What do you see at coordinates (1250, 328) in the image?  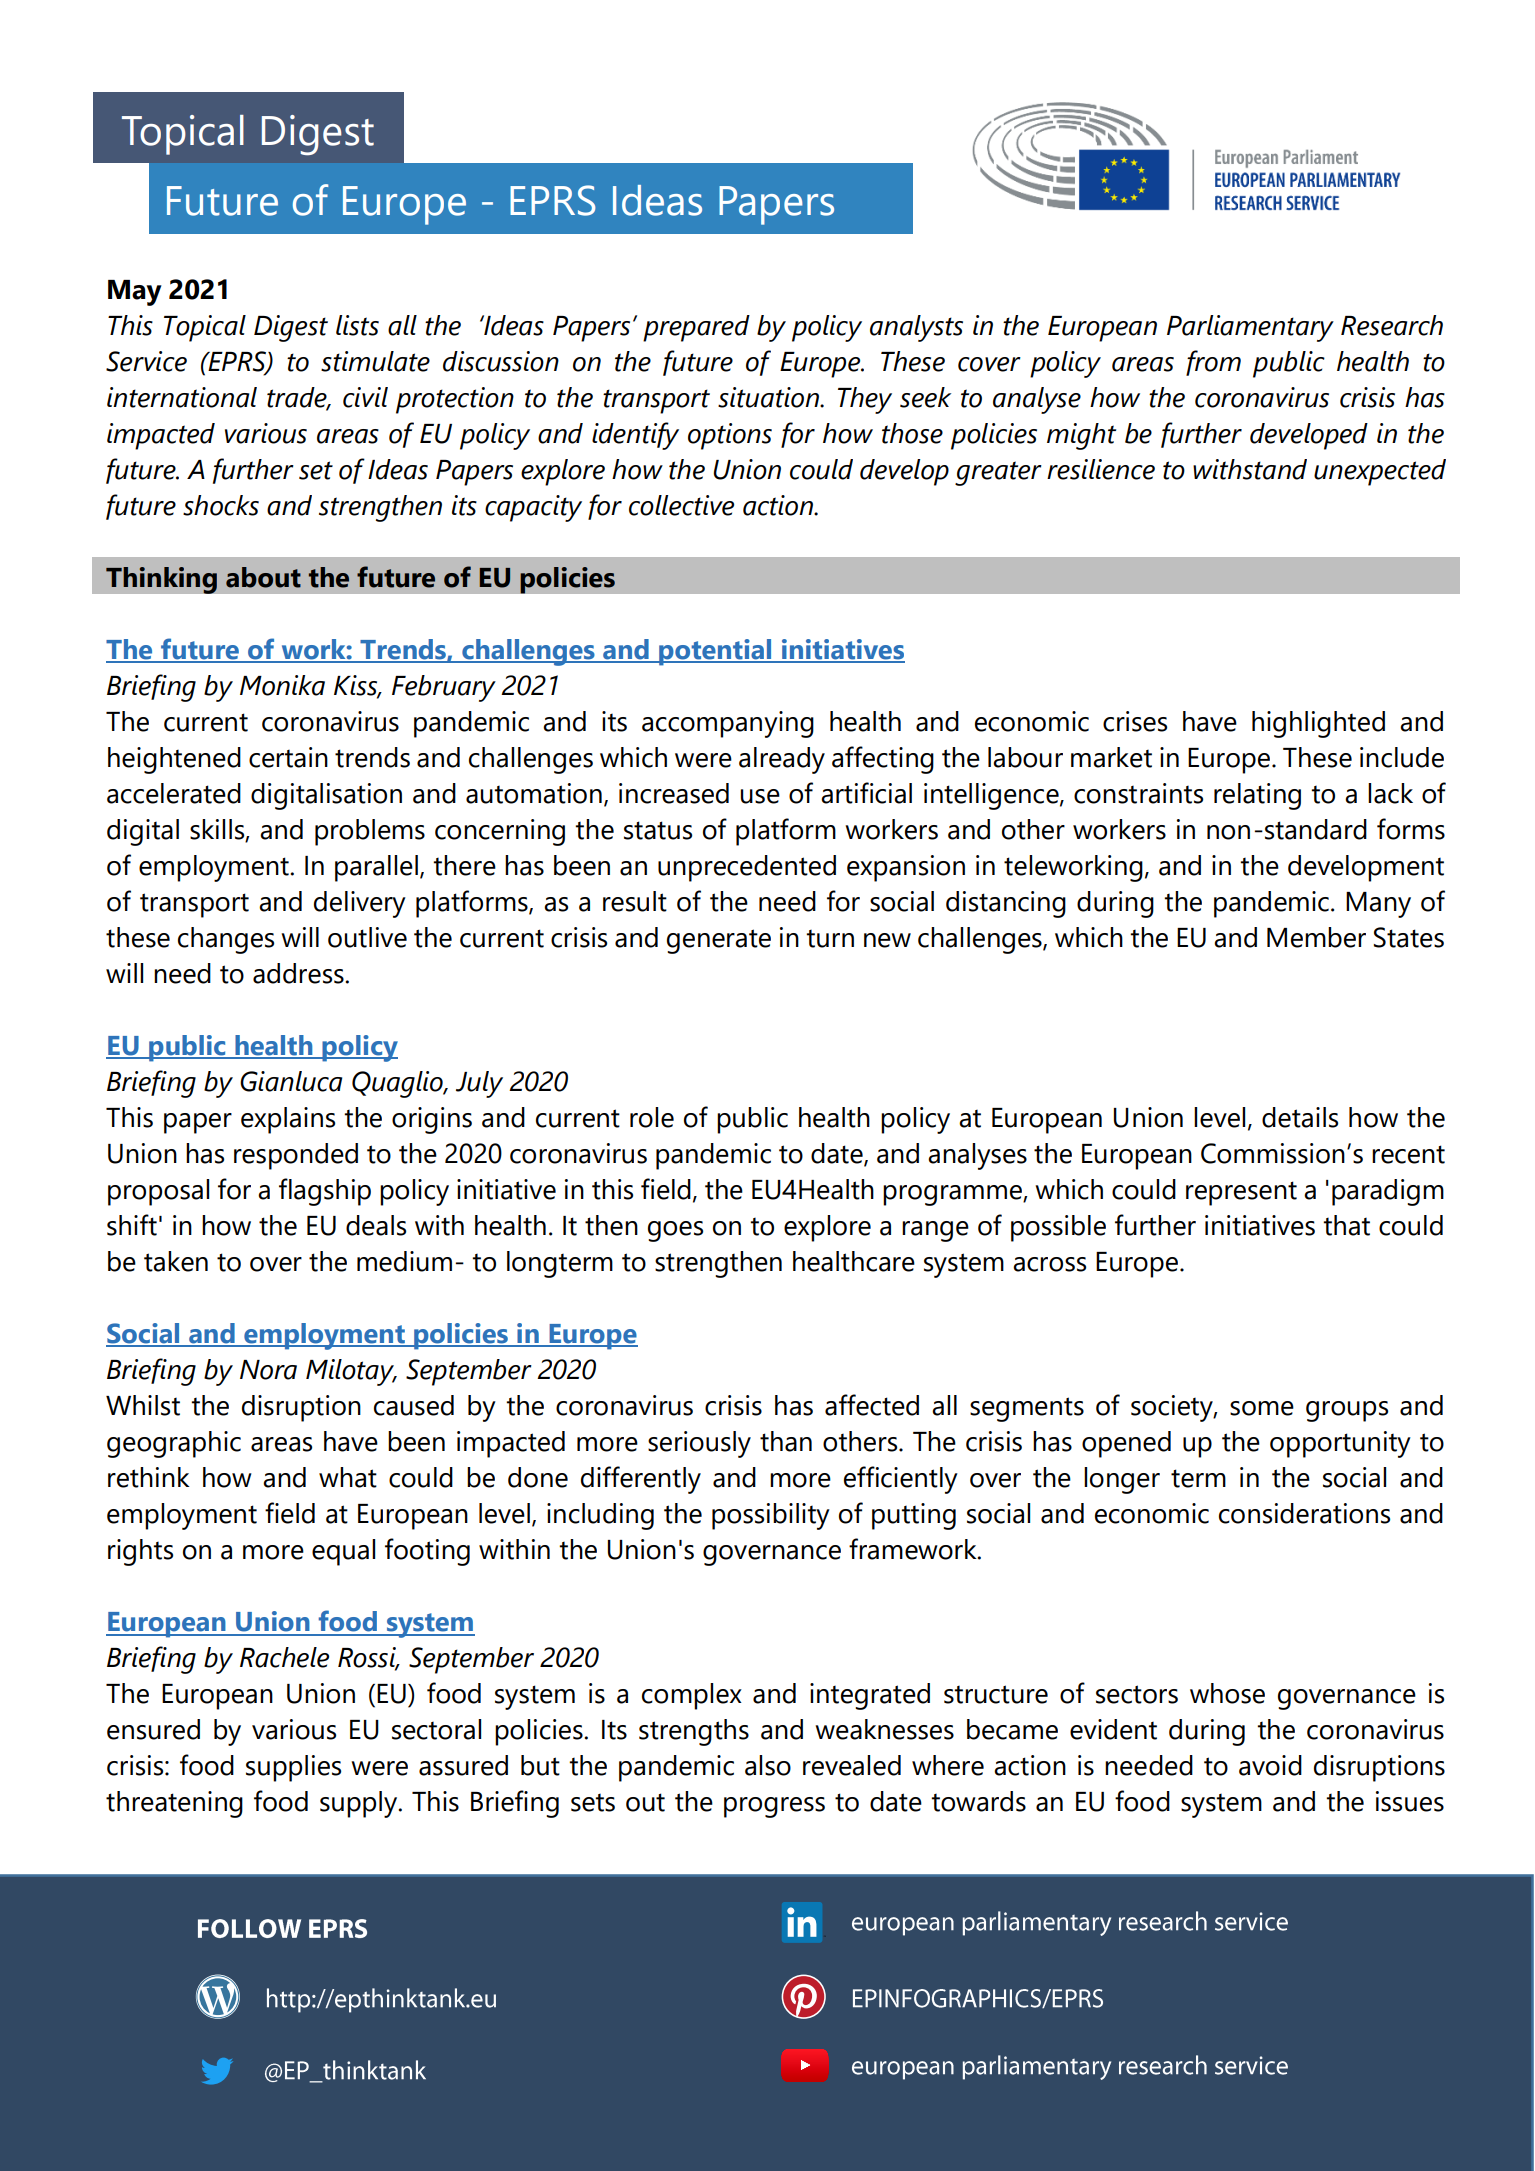 I see `Parliamentary` at bounding box center [1250, 328].
